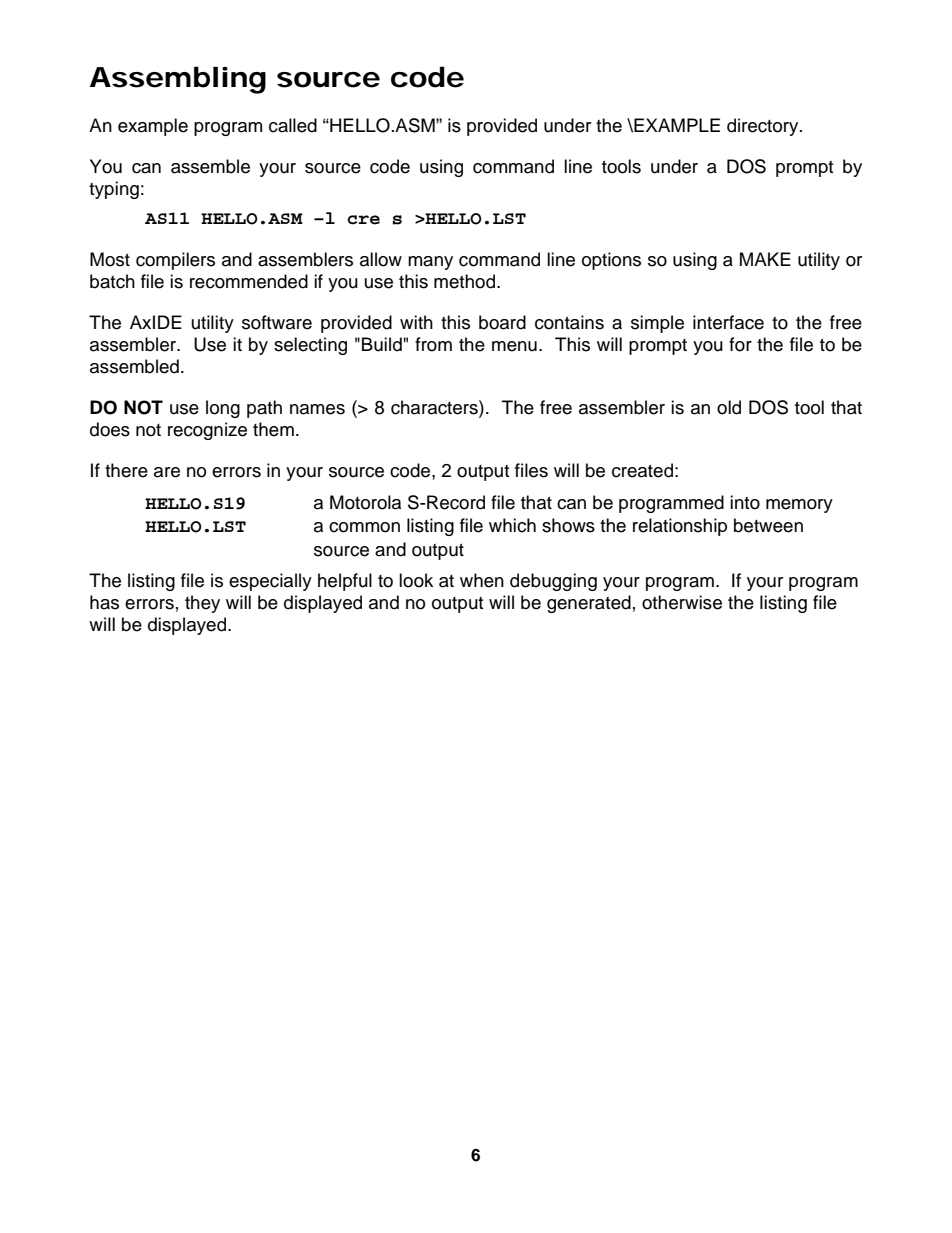 The width and height of the page is (952, 1233). What do you see at coordinates (482, 580) in the page?
I see `when` at bounding box center [482, 580].
